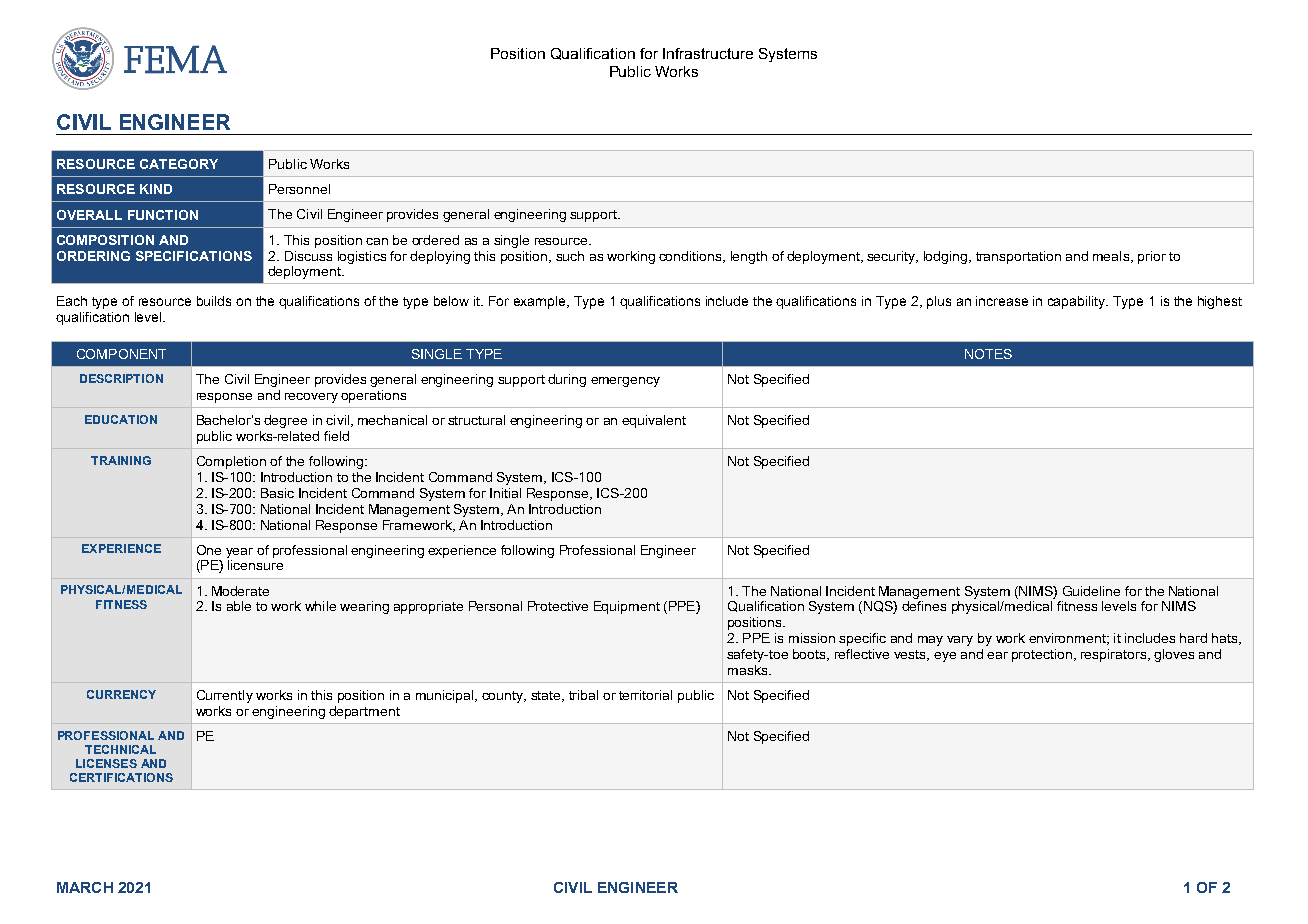  Describe the element at coordinates (239, 553) in the screenshot. I see `year` at that location.
